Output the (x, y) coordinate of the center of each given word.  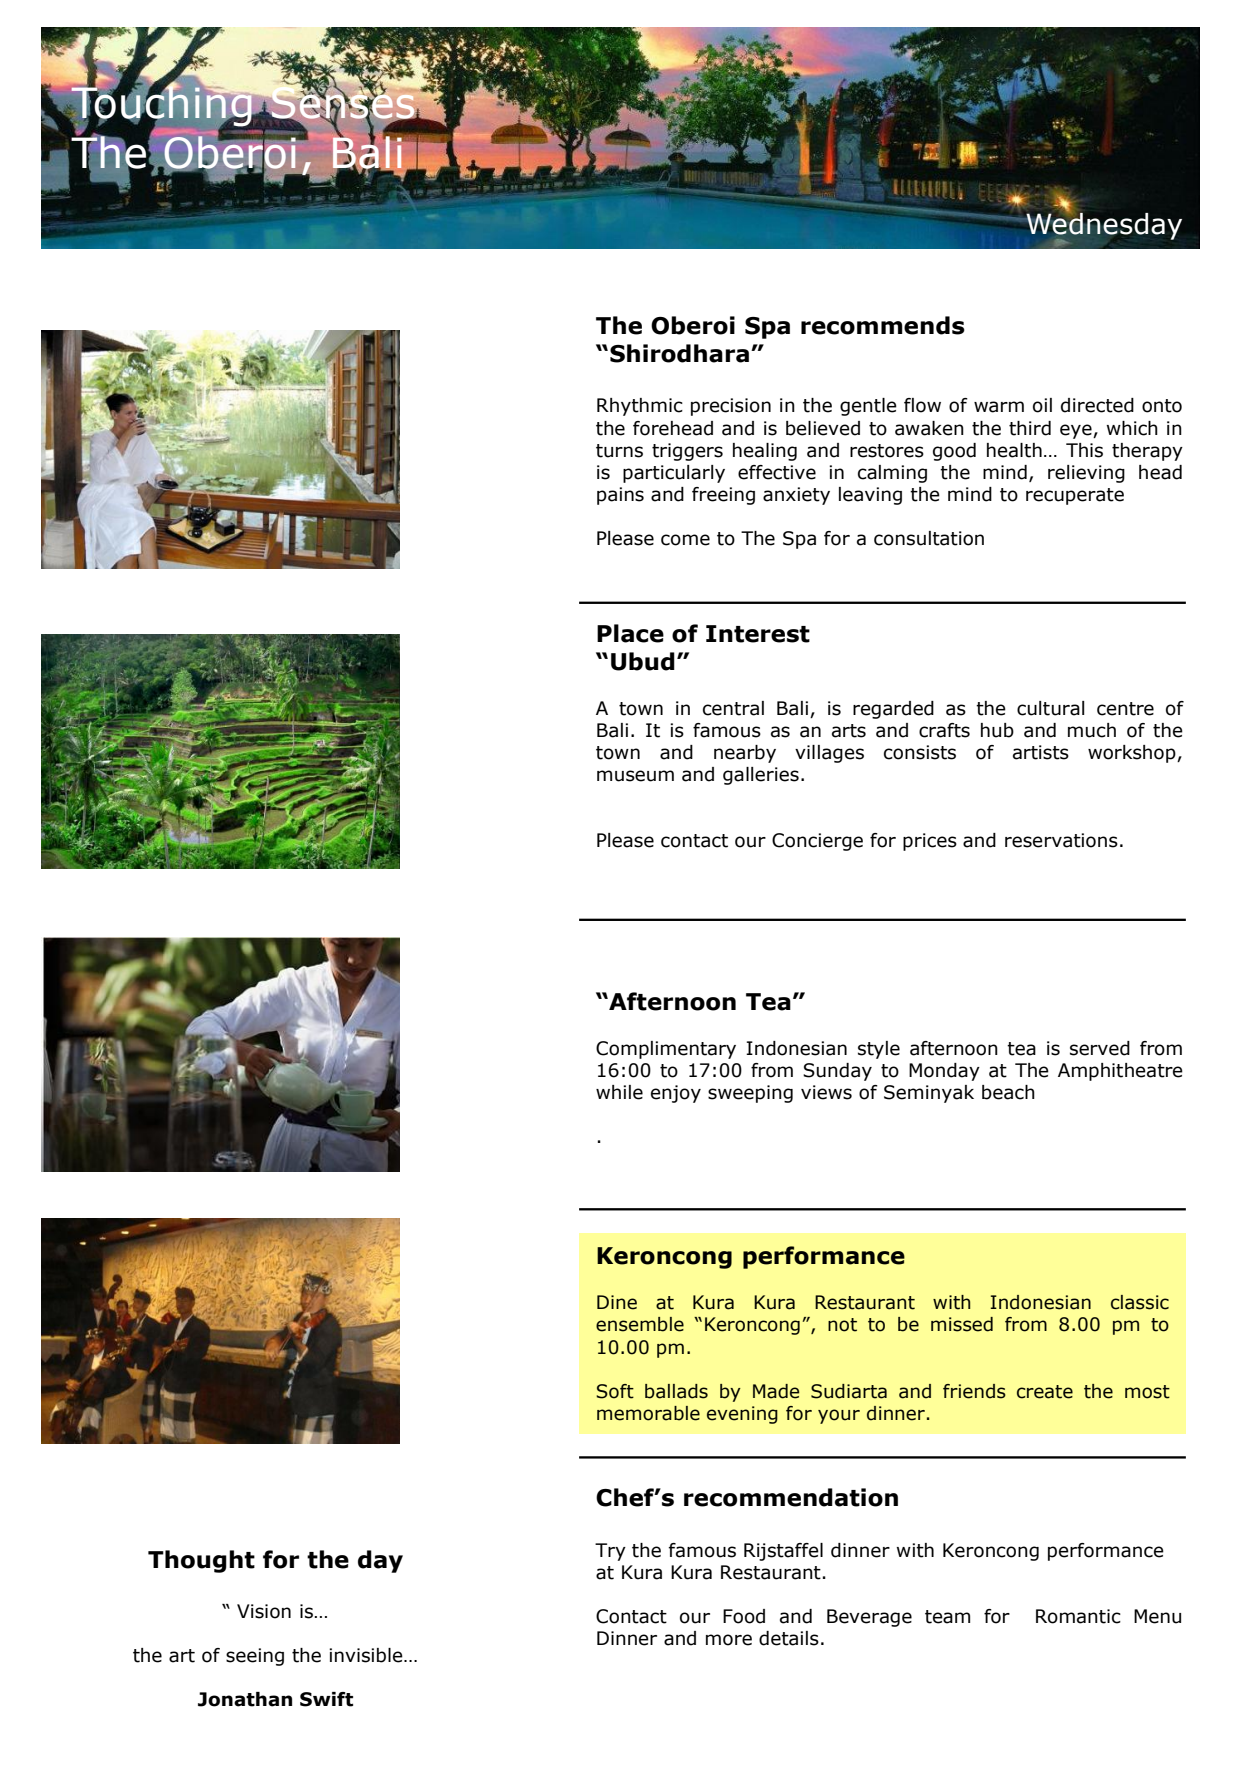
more (729, 1640)
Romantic (1078, 1616)
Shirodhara (679, 353)
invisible (367, 1655)
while (619, 1092)
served (1100, 1048)
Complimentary (666, 1050)
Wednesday (1103, 226)
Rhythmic (640, 407)
